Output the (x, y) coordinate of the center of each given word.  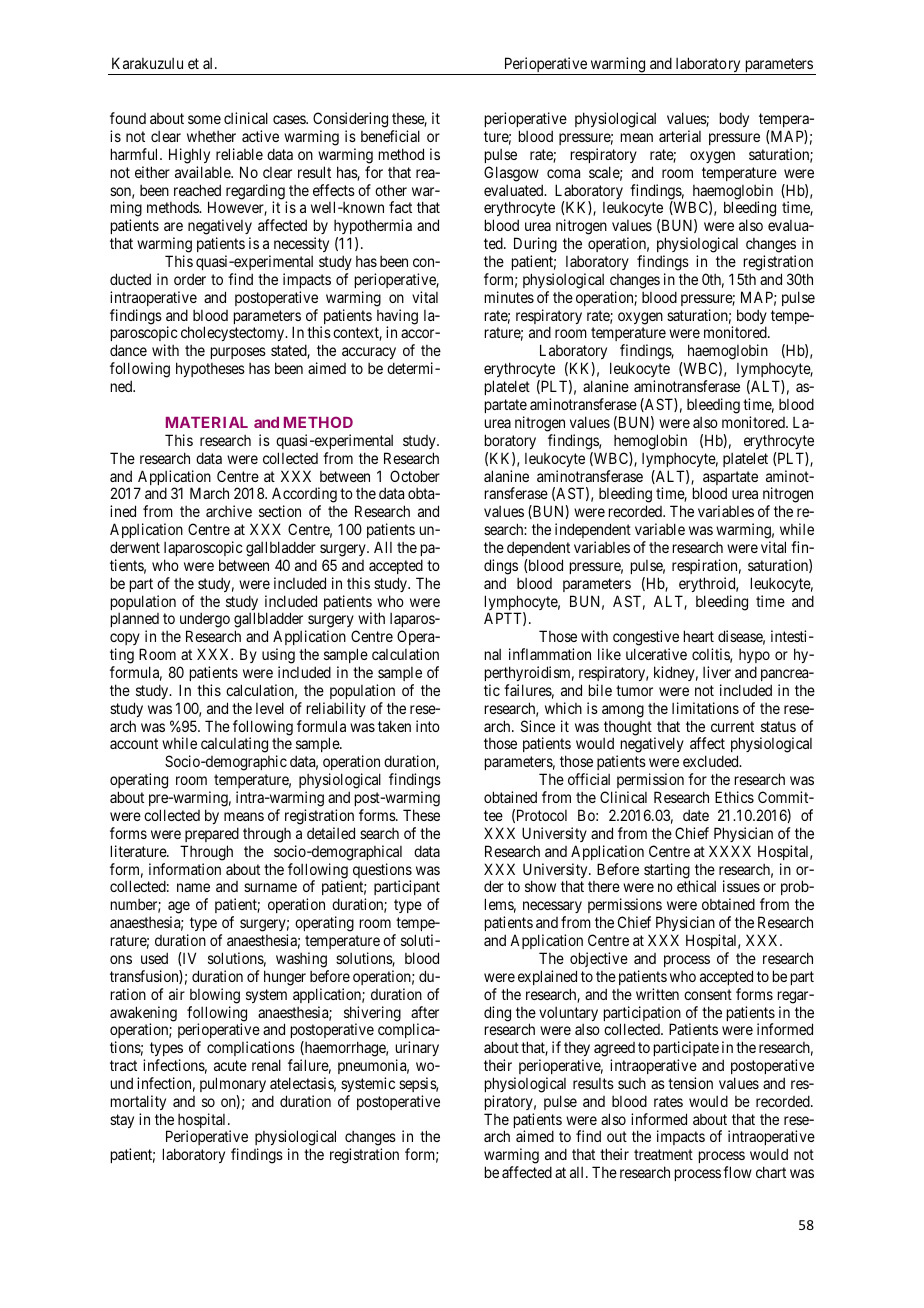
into (428, 726)
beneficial (390, 136)
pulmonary (233, 1084)
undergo (205, 621)
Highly (189, 156)
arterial (680, 136)
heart (699, 636)
